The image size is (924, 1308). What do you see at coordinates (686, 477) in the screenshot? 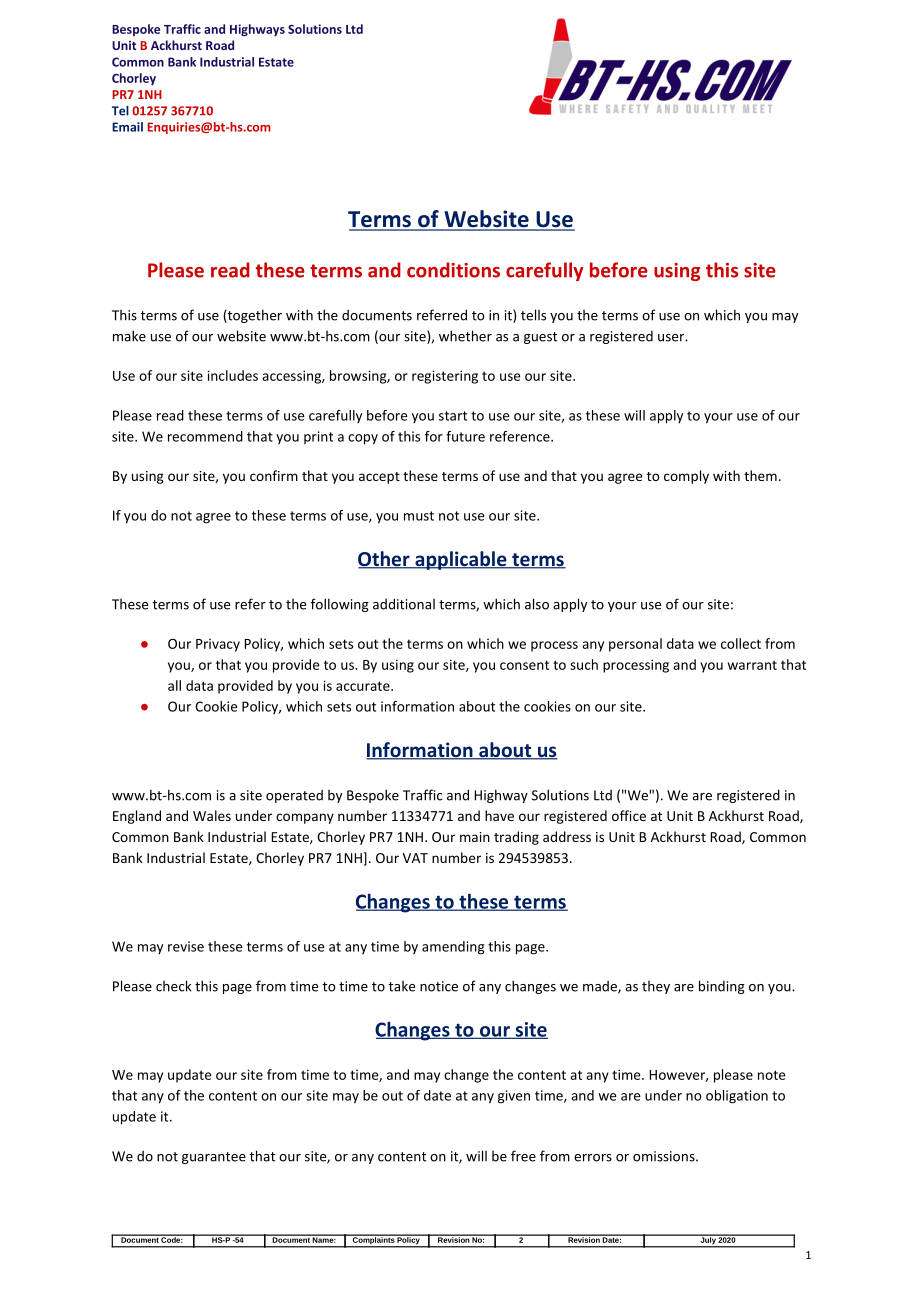
I see `comply` at bounding box center [686, 477].
